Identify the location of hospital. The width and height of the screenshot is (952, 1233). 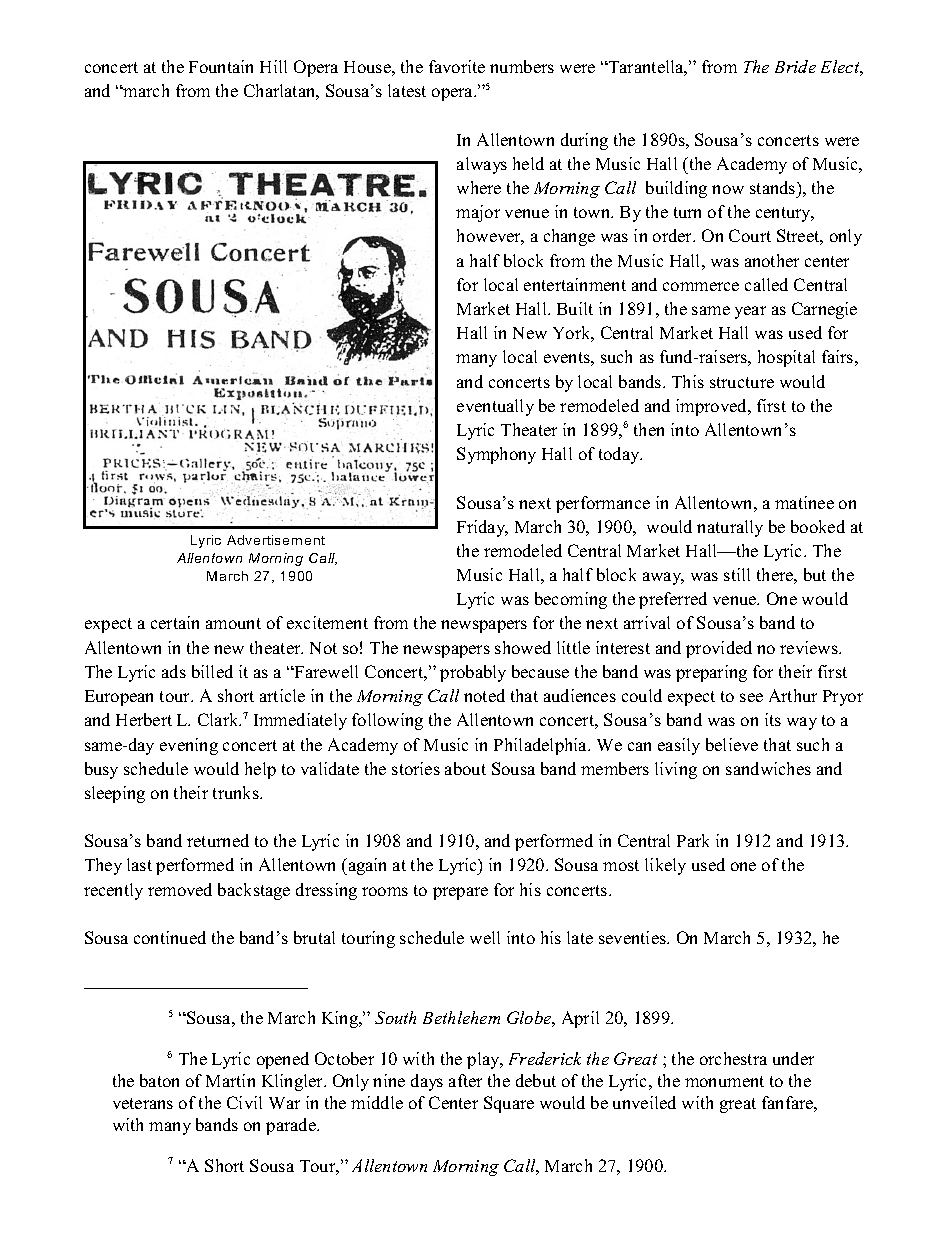
(786, 358).
